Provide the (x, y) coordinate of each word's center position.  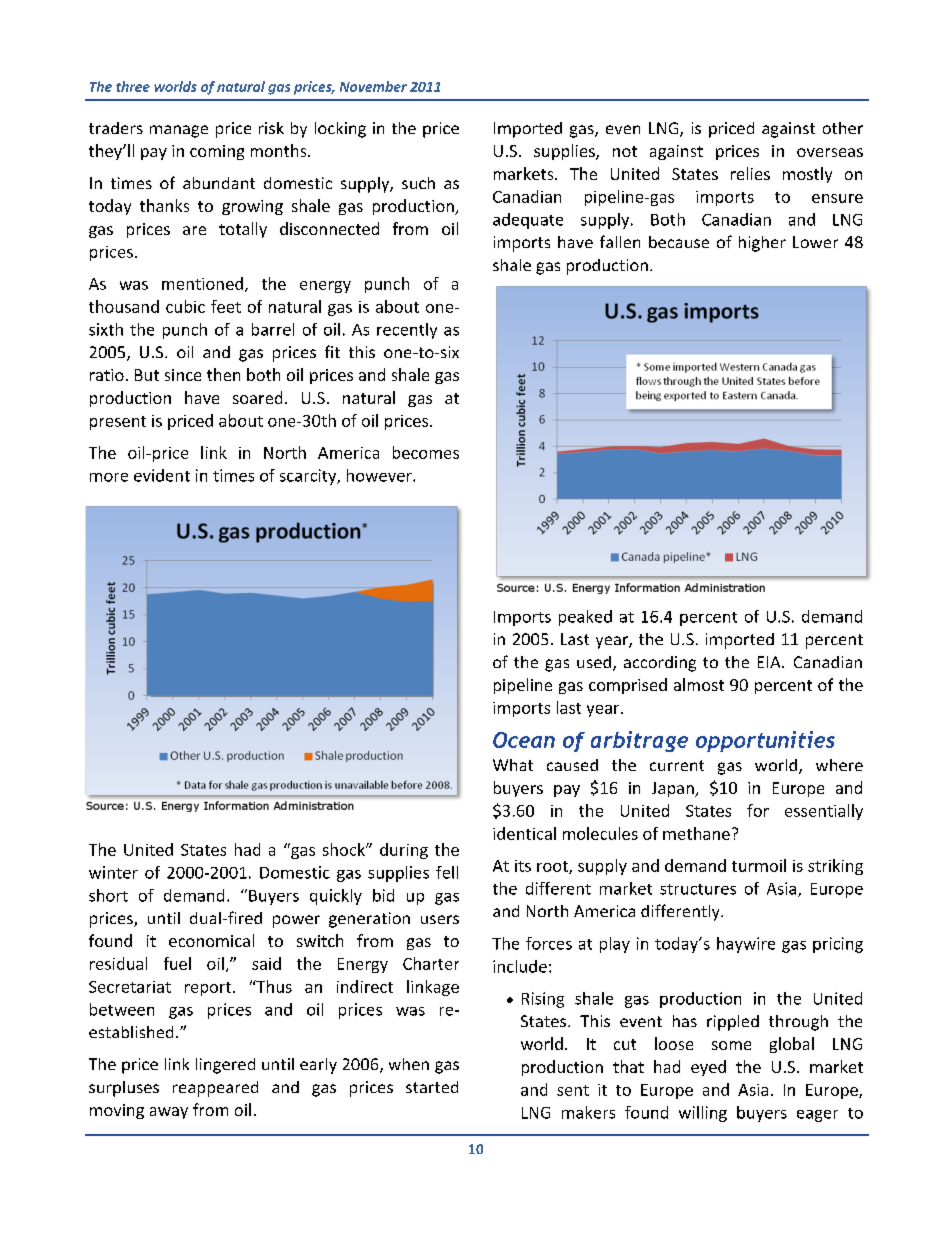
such (418, 183)
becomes (426, 452)
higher (762, 244)
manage (179, 131)
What (513, 765)
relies (750, 173)
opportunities (765, 741)
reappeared (215, 1089)
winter (113, 872)
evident (162, 475)
